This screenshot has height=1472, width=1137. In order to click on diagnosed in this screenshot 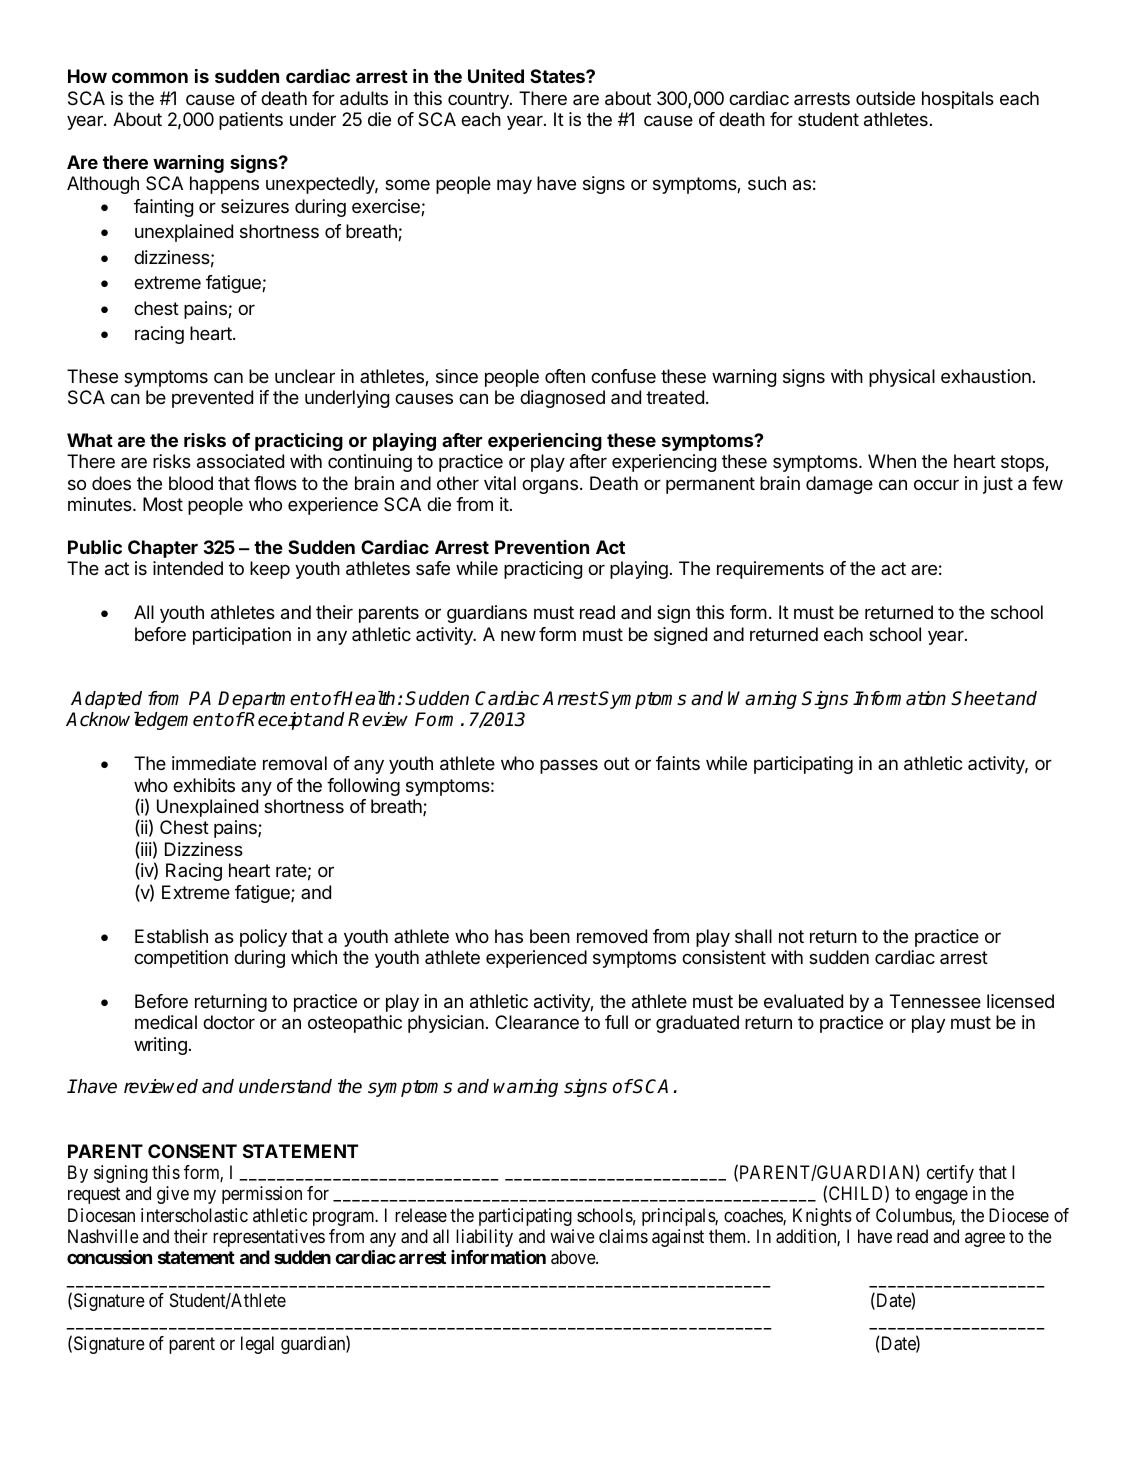, I will do `click(562, 399)`.
